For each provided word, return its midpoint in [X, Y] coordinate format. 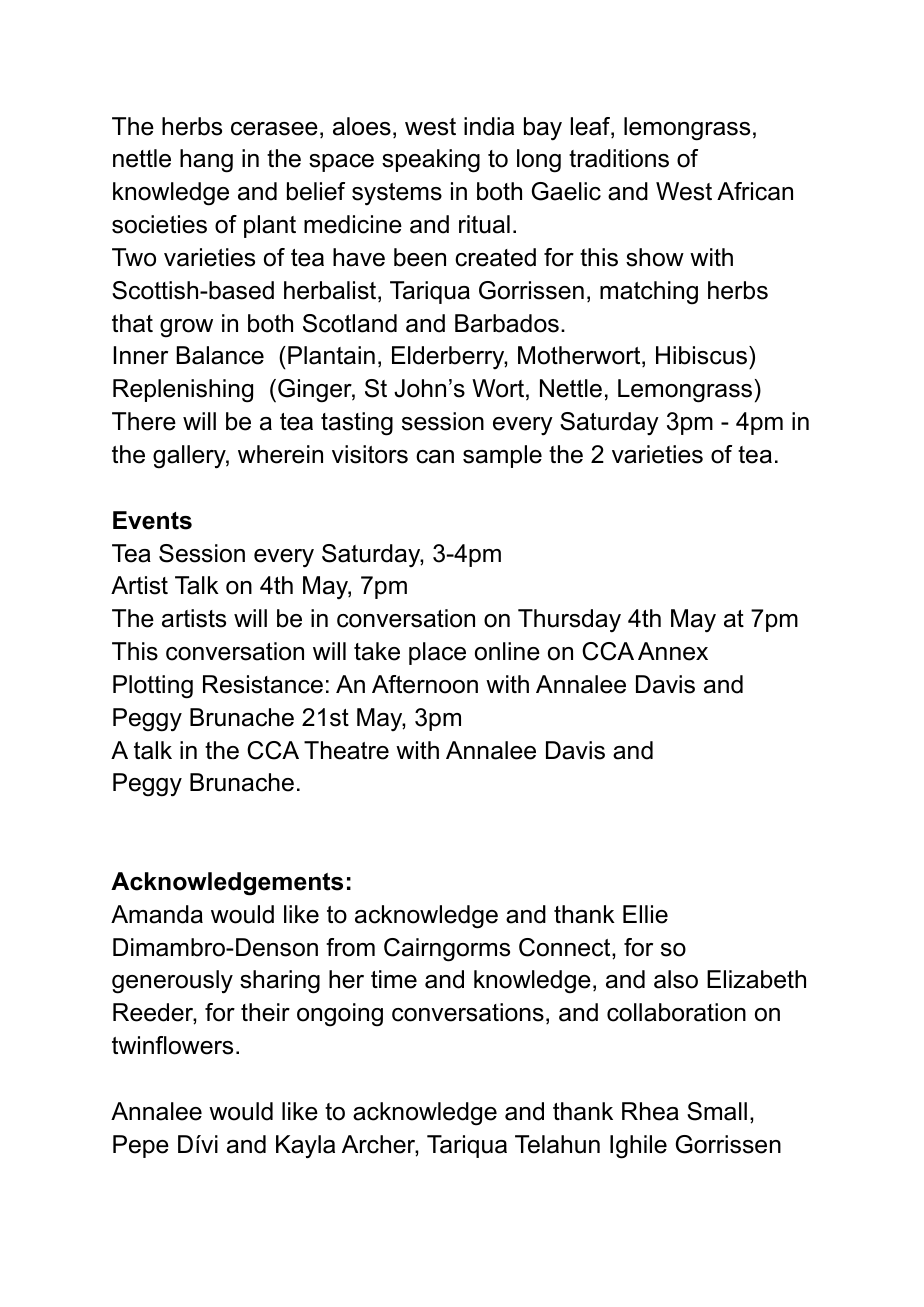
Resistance [263, 684]
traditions [619, 158]
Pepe [141, 1146]
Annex [673, 651]
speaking [431, 161]
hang [206, 161]
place [437, 653]
